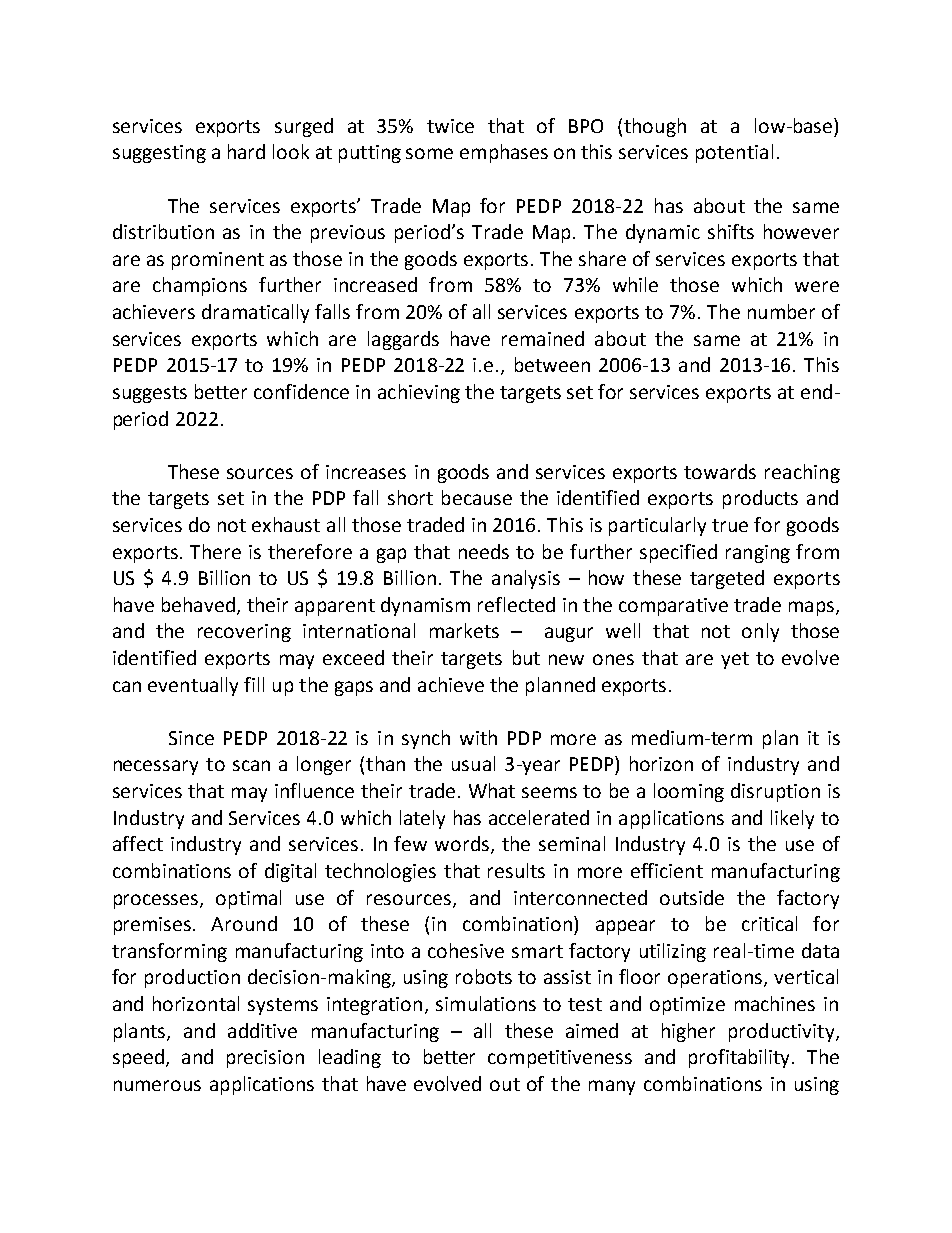 This screenshot has width=952, height=1233. I want to click on hard, so click(246, 151).
